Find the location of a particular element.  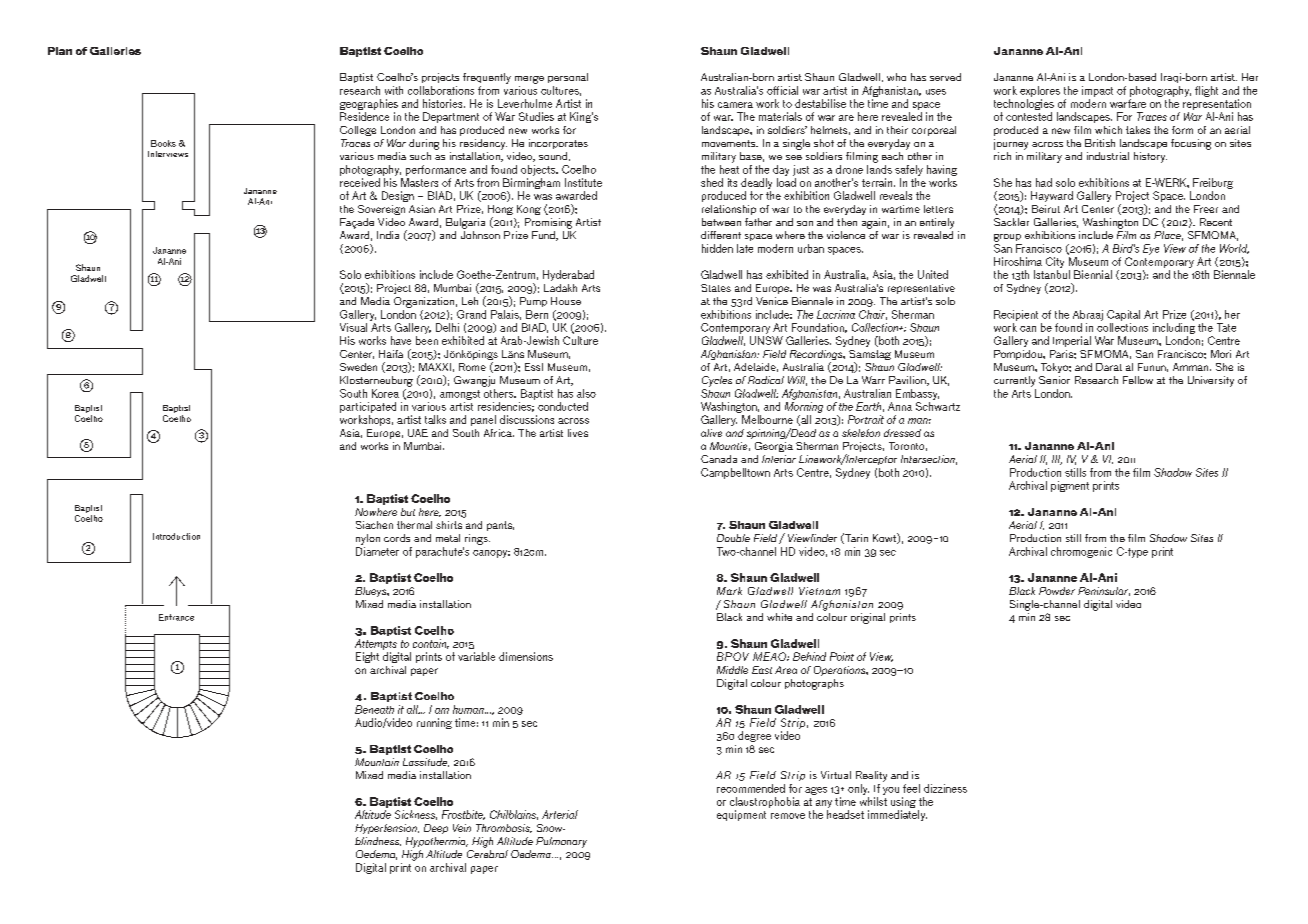

III is located at coordinates (1057, 460).
